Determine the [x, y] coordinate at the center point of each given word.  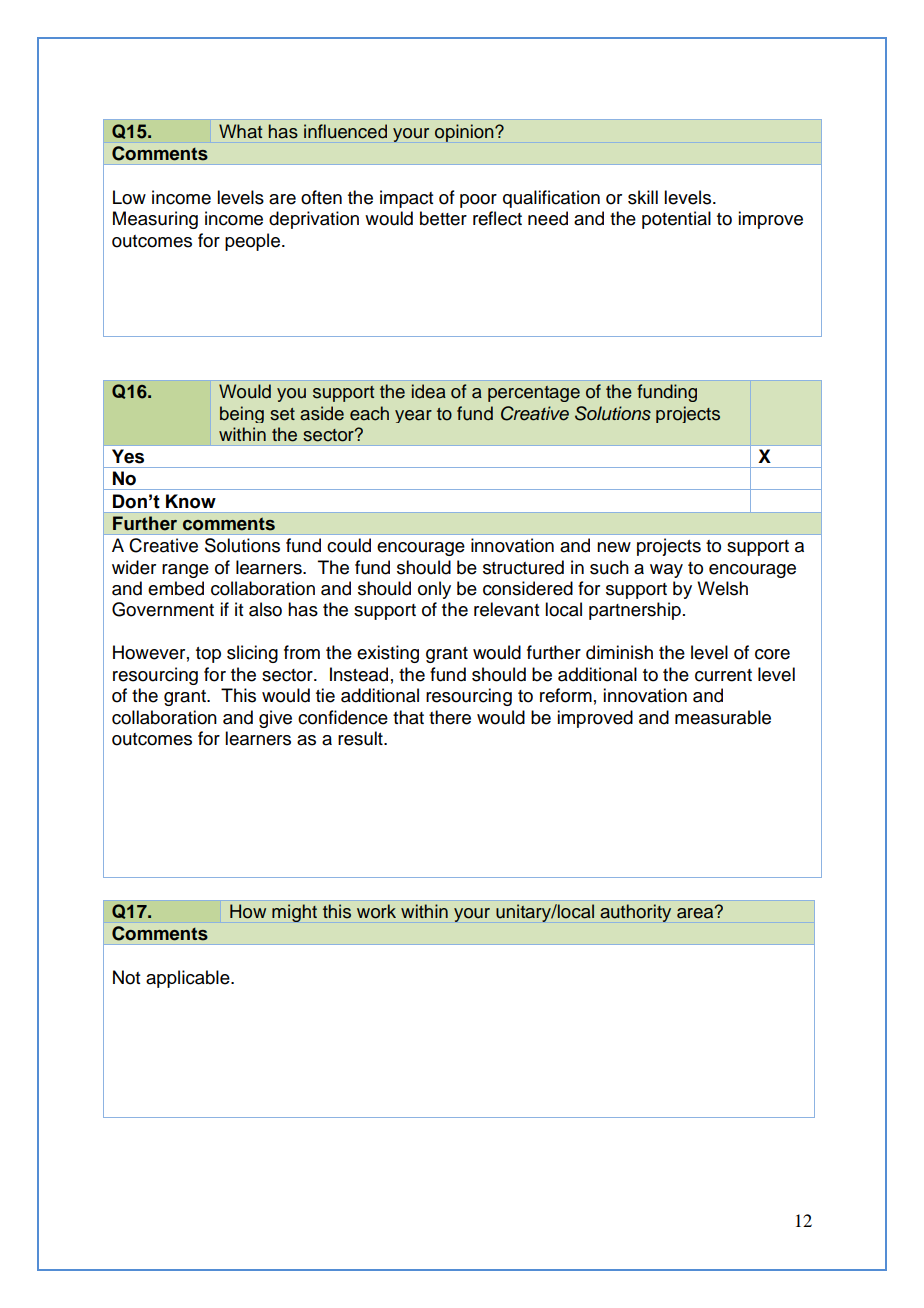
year [413, 416]
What [240, 131]
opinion [465, 133]
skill [643, 197]
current [723, 675]
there [450, 717]
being [242, 414]
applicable [189, 979]
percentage [534, 394]
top [208, 655]
